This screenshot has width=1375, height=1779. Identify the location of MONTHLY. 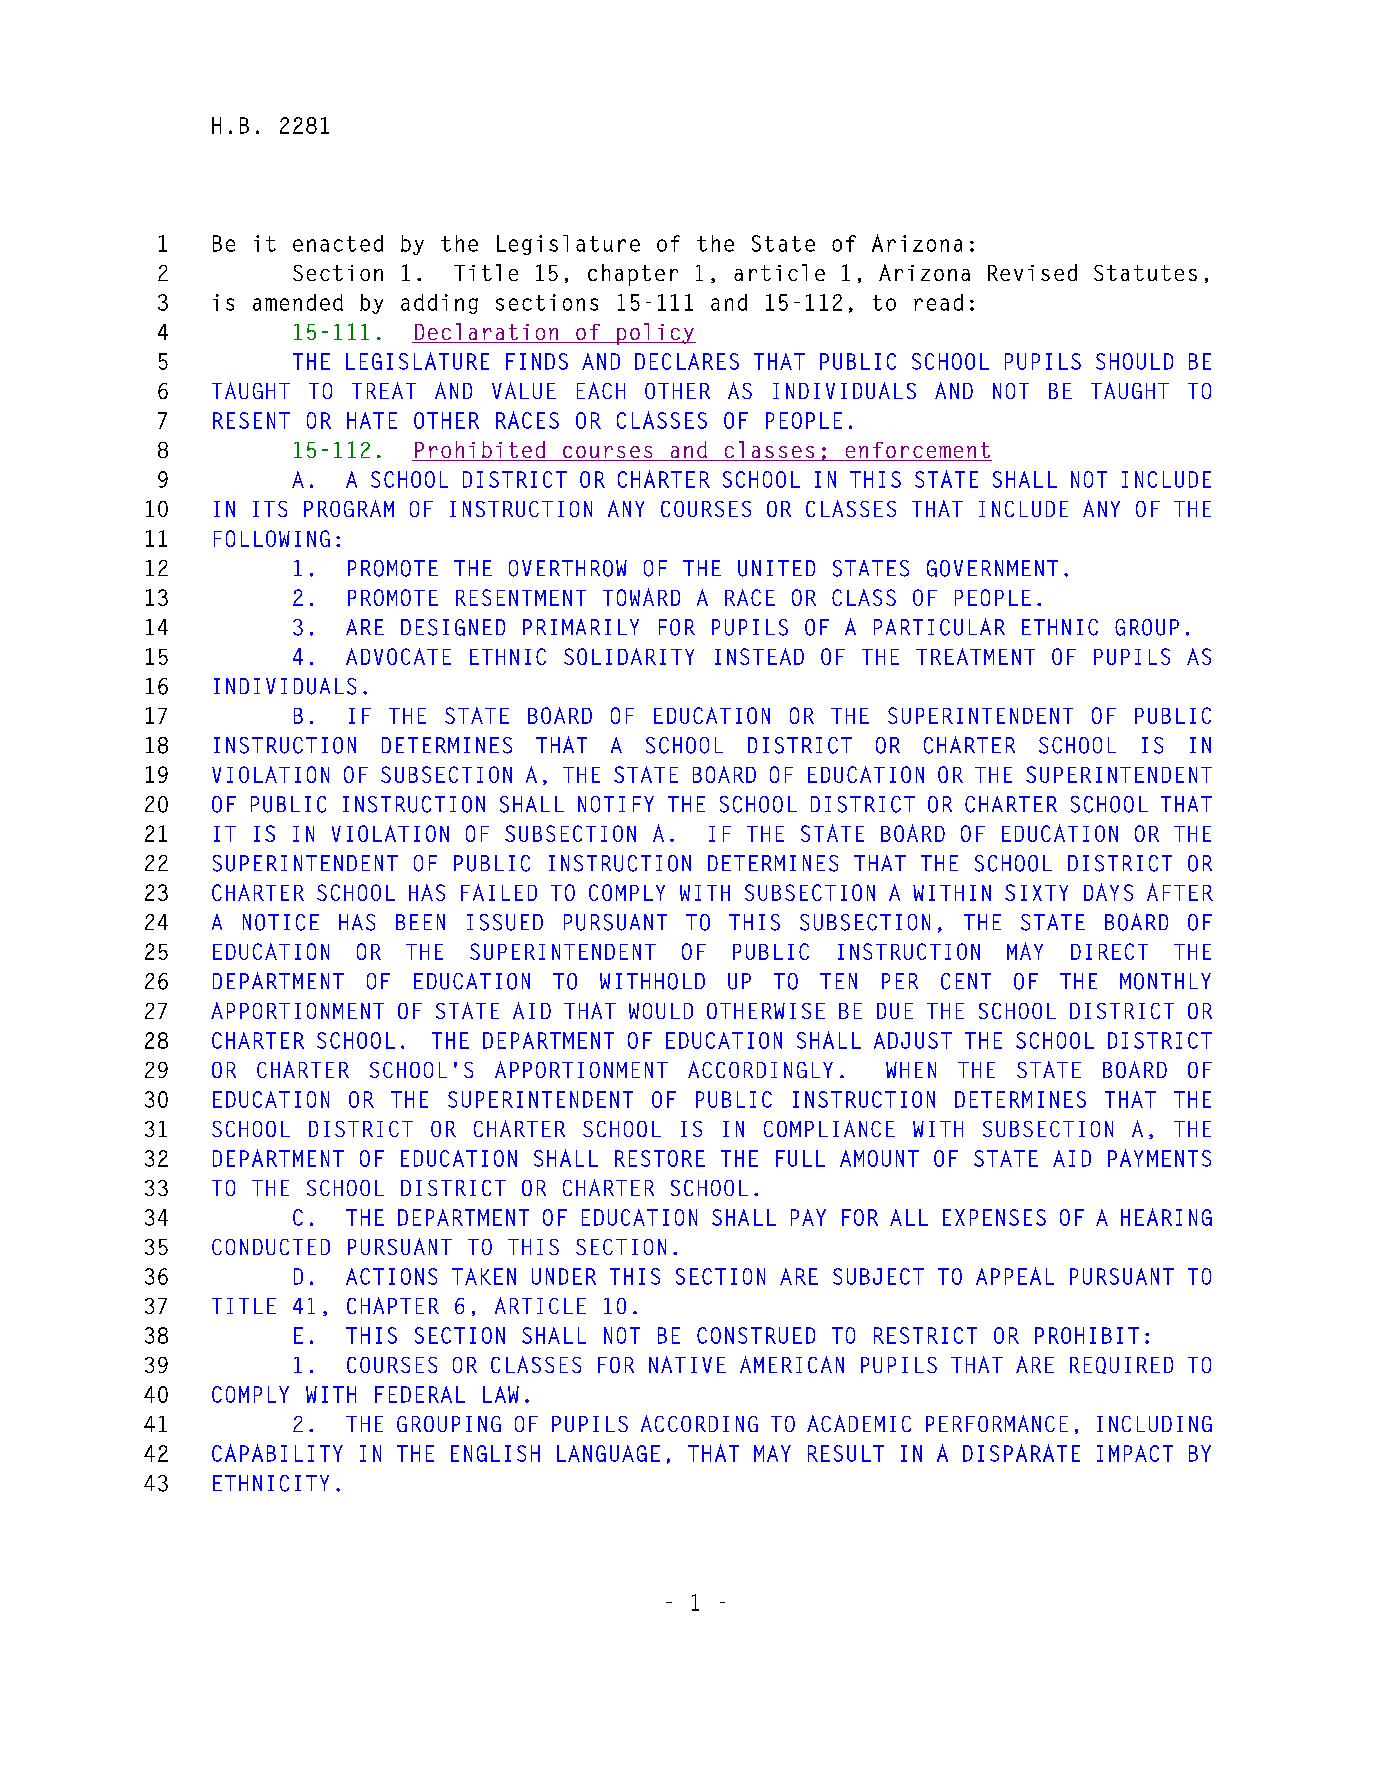
(1165, 981).
